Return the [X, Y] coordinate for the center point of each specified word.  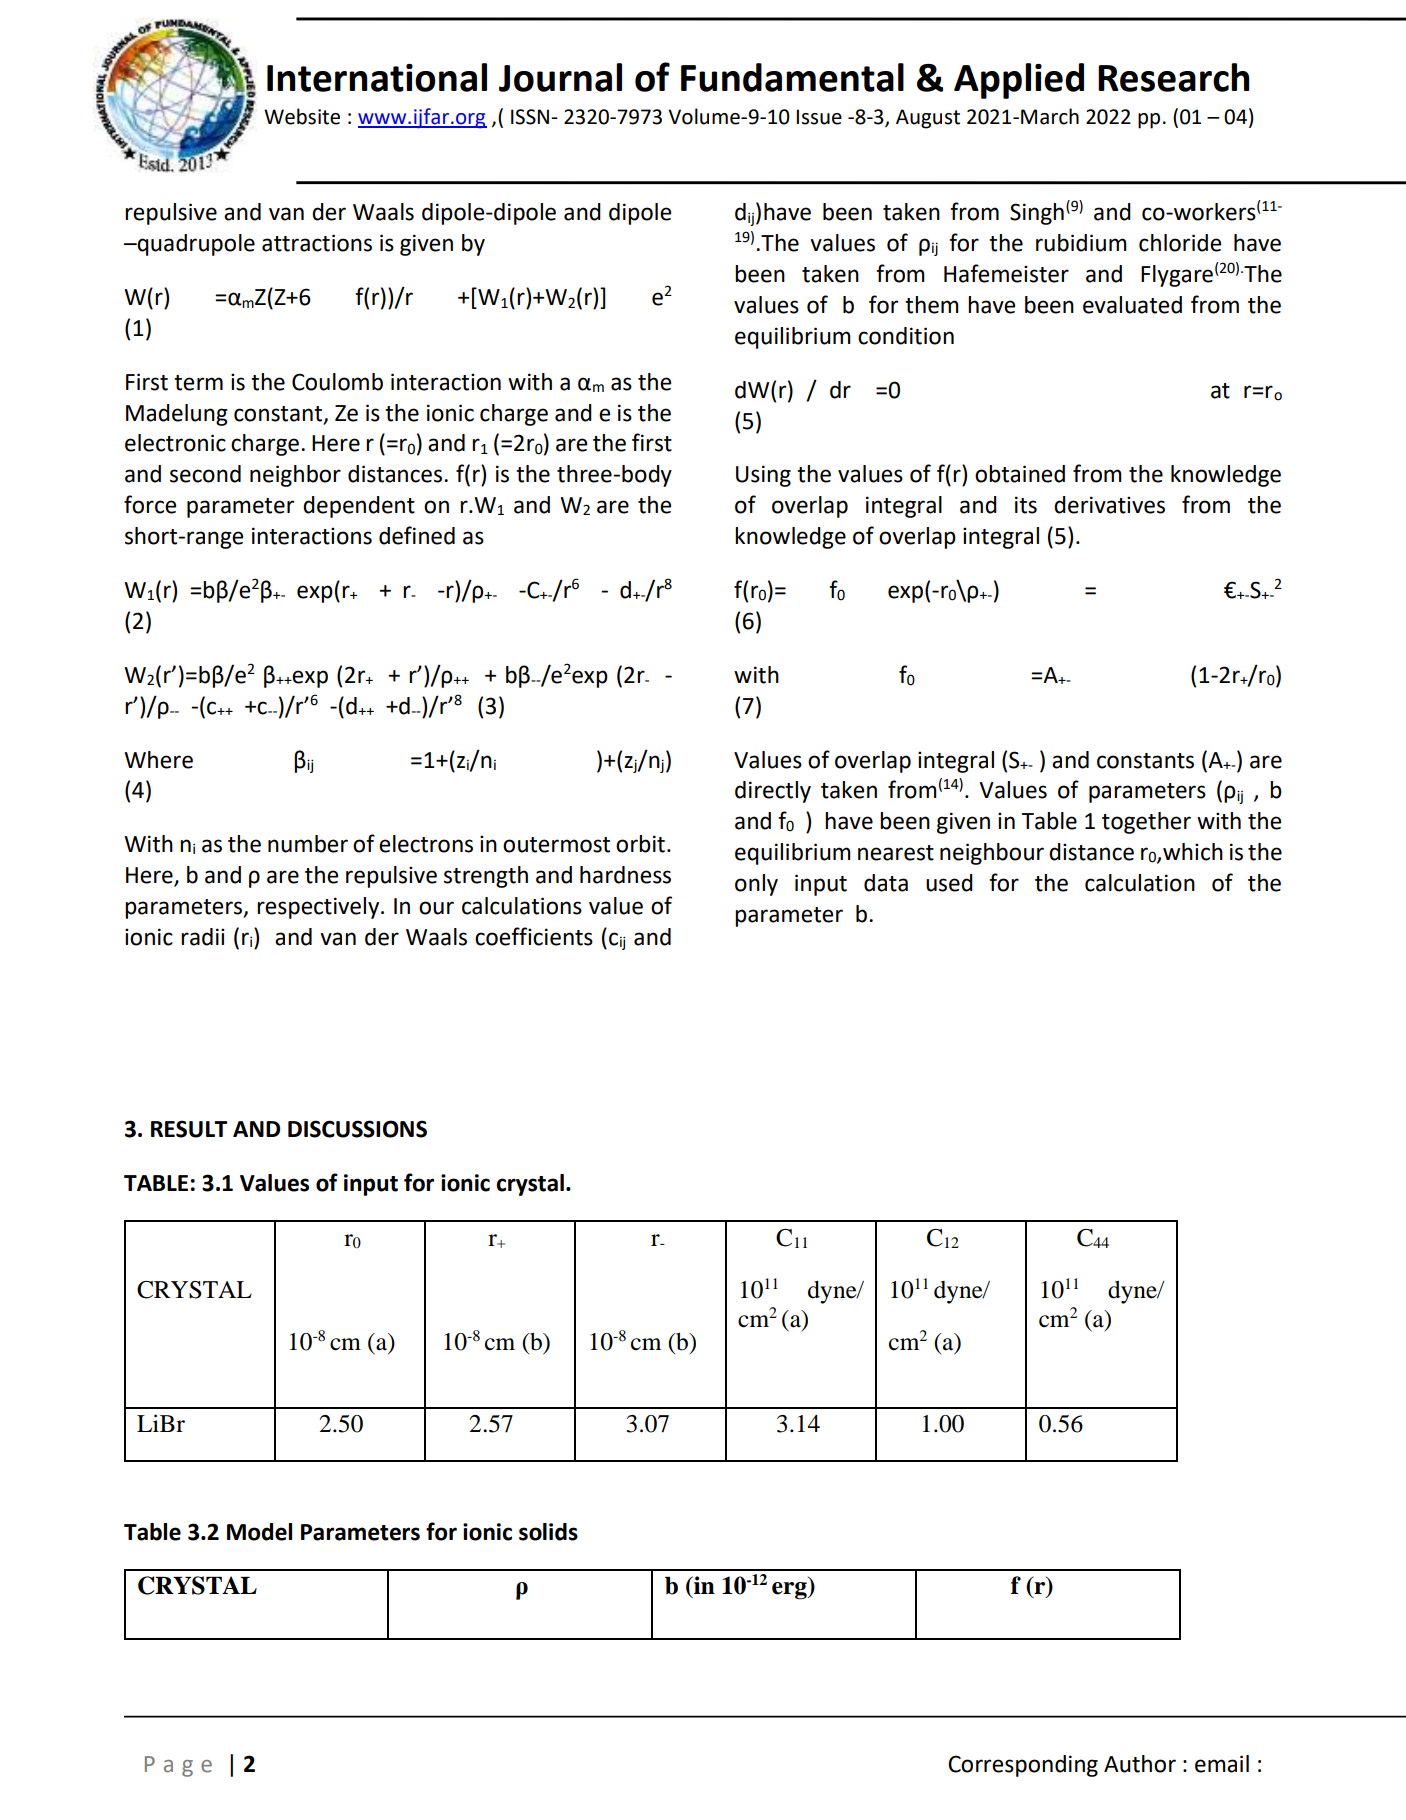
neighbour [992, 854]
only [756, 885]
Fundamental [792, 77]
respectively [319, 908]
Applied [1019, 81]
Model [259, 1532]
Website [302, 116]
